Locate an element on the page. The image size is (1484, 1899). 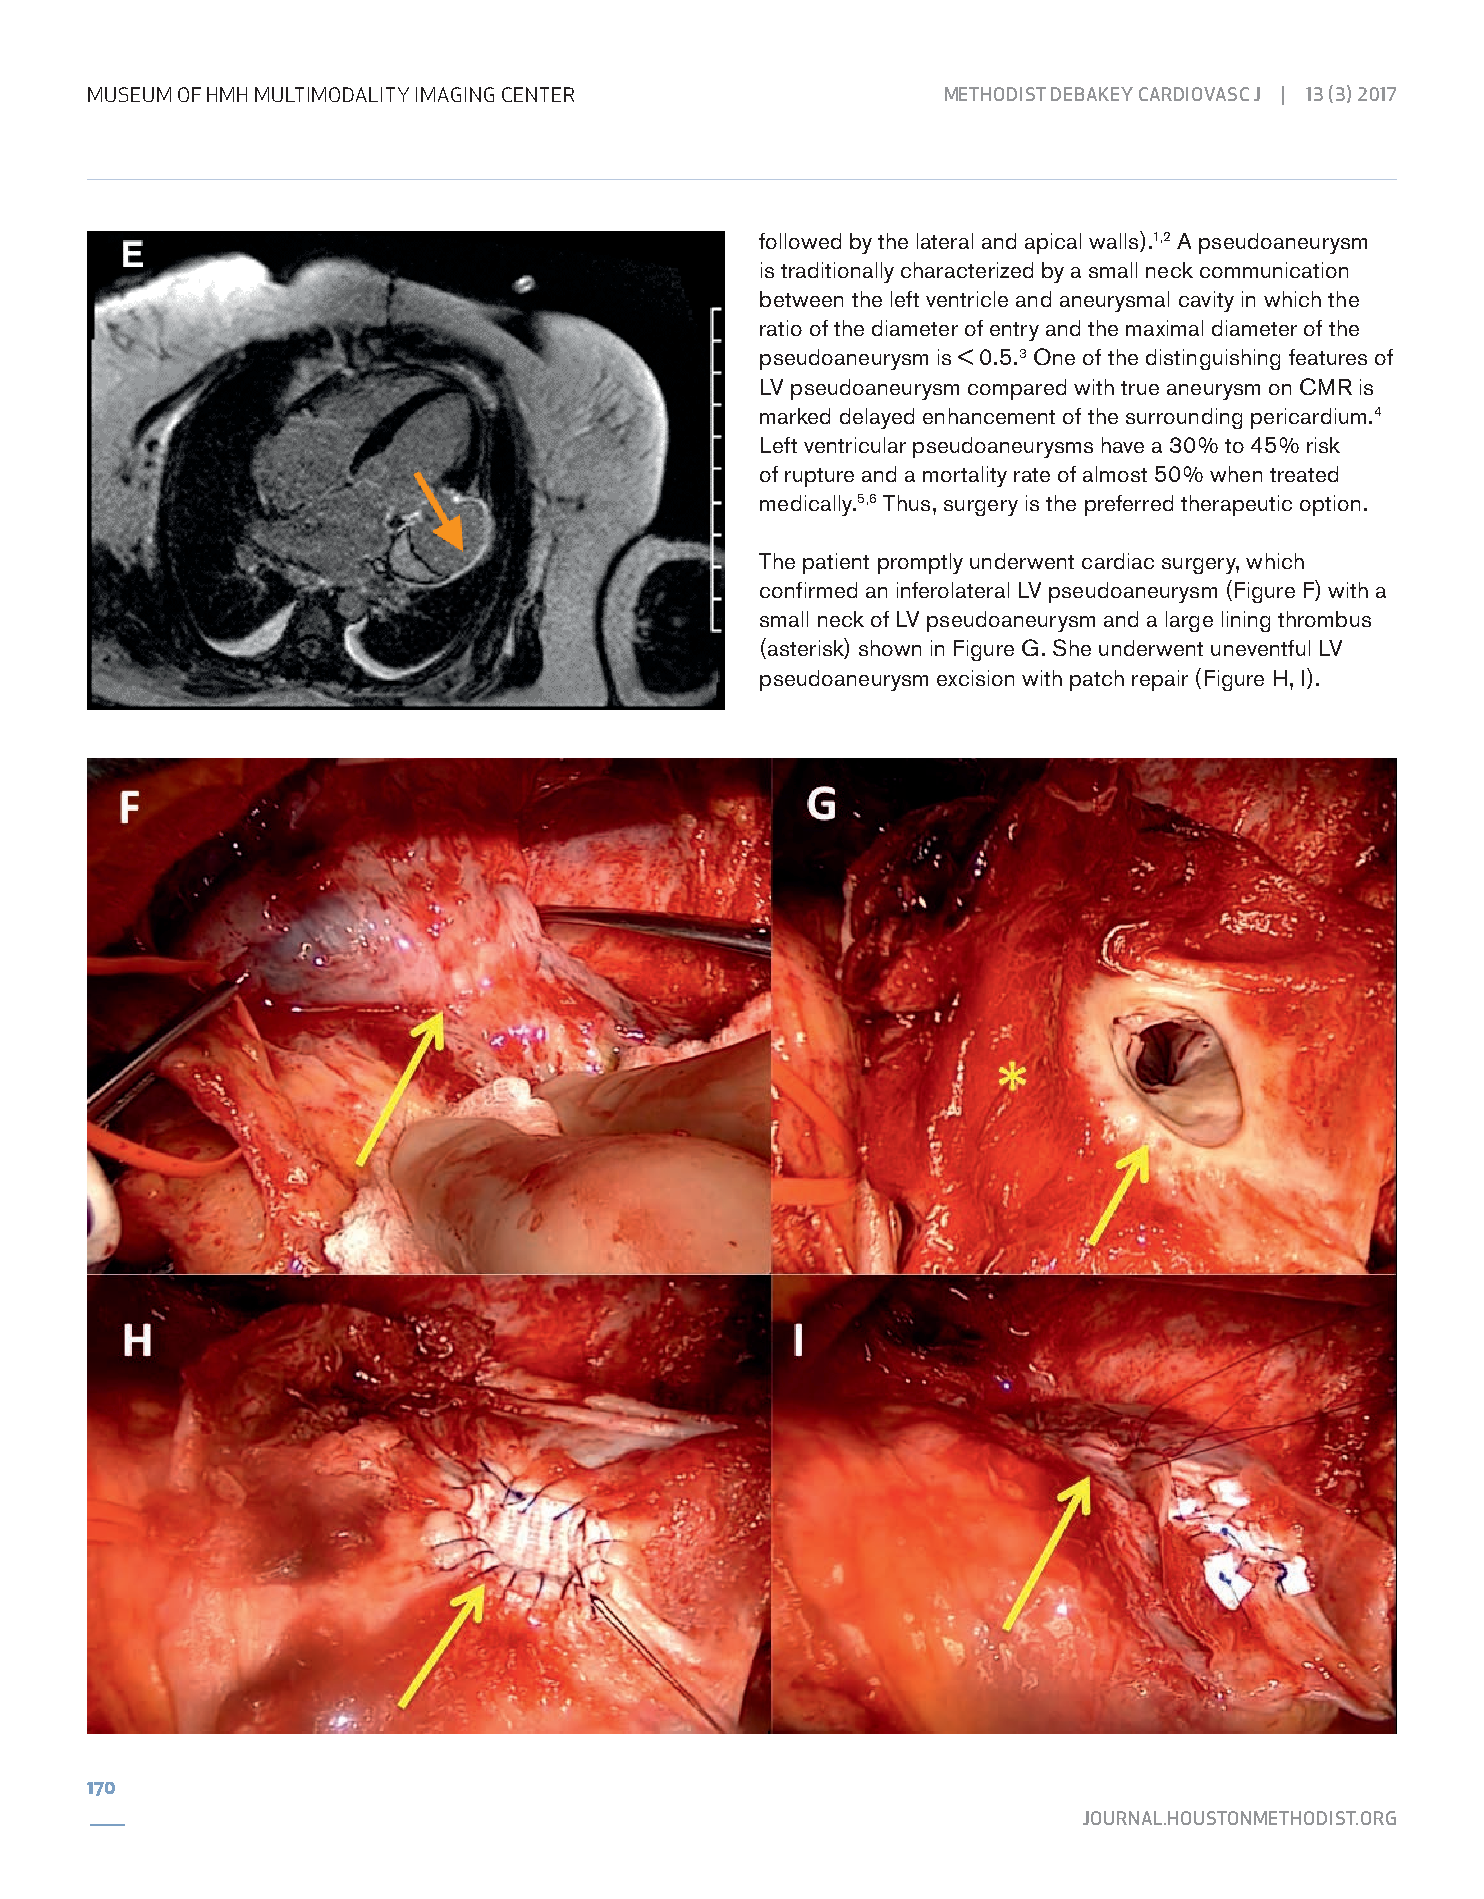
repair is located at coordinates (1160, 680).
